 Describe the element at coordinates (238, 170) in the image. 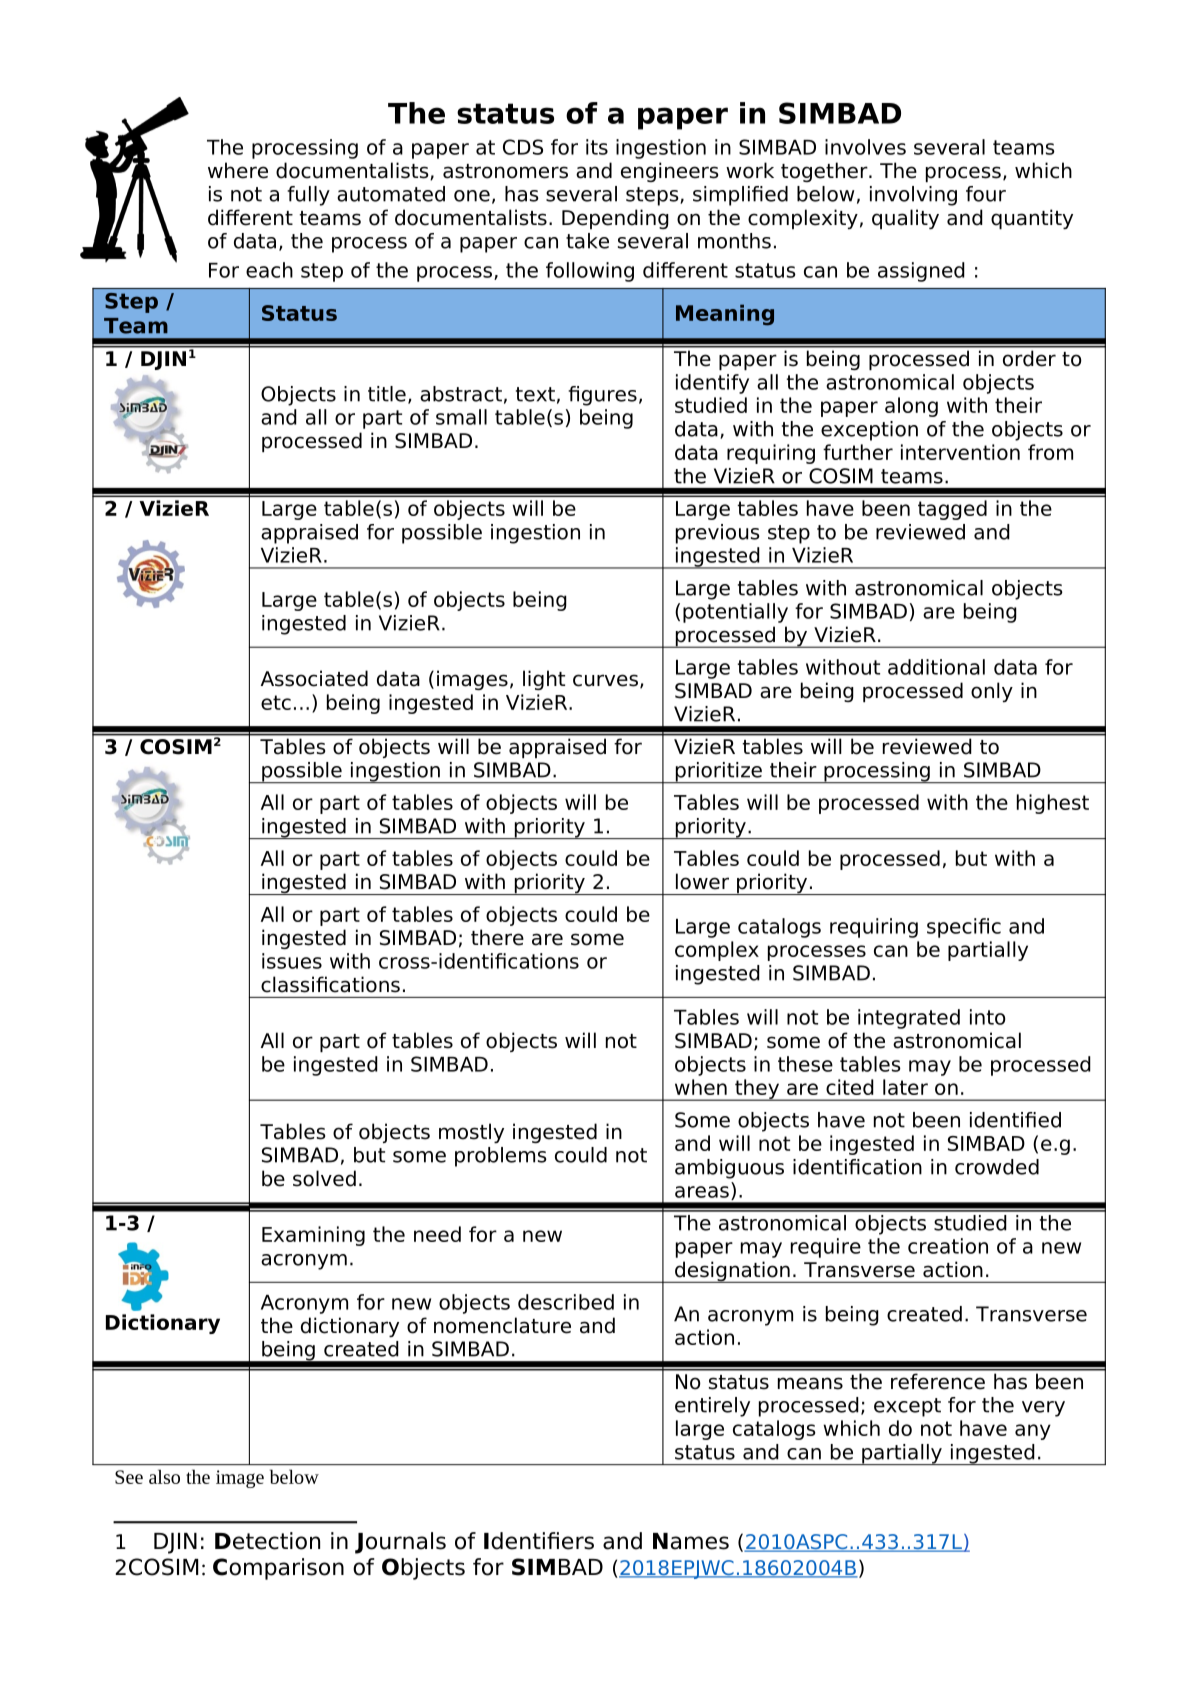

I see `where` at that location.
